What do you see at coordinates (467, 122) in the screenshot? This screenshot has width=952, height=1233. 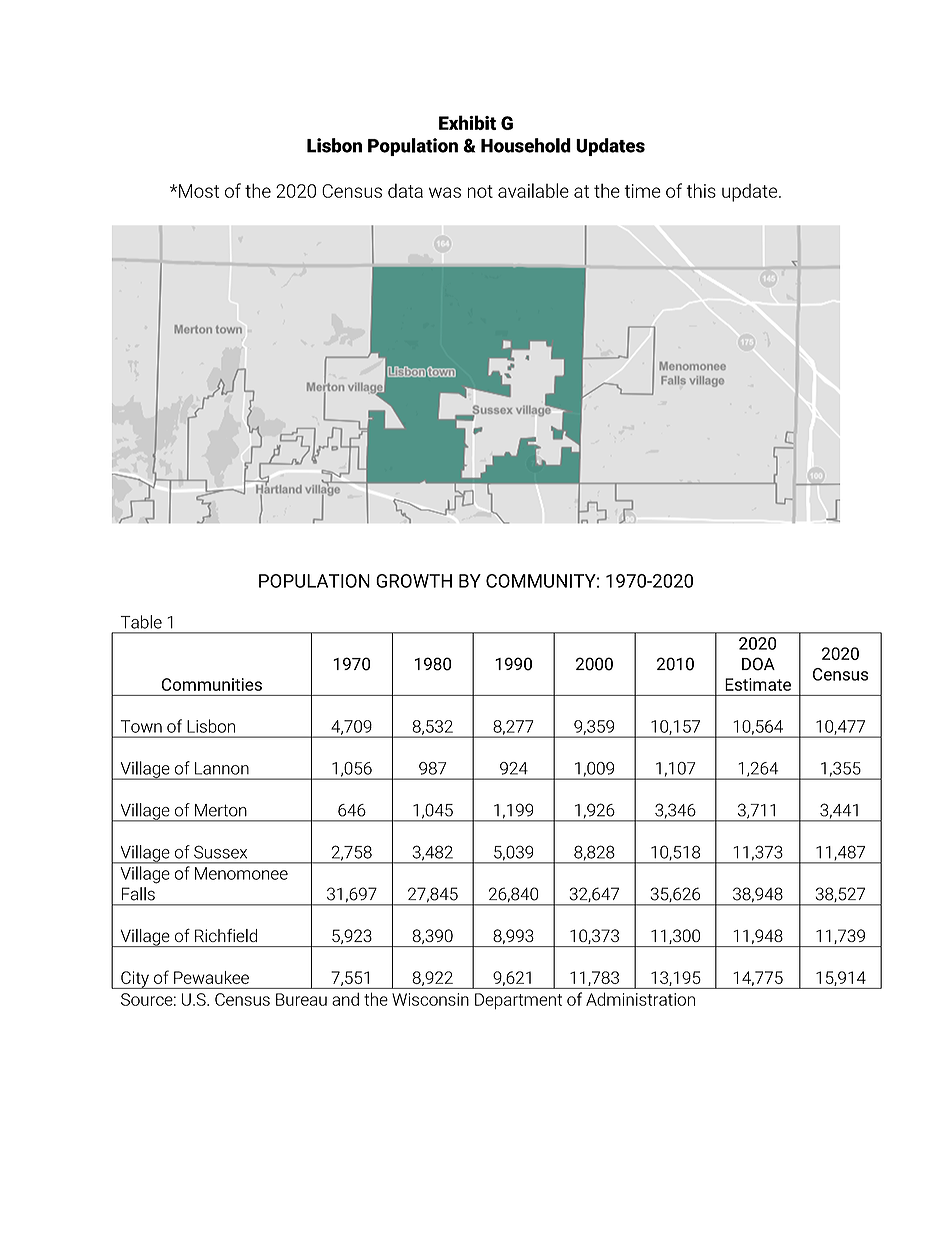 I see `Exhibit` at bounding box center [467, 122].
